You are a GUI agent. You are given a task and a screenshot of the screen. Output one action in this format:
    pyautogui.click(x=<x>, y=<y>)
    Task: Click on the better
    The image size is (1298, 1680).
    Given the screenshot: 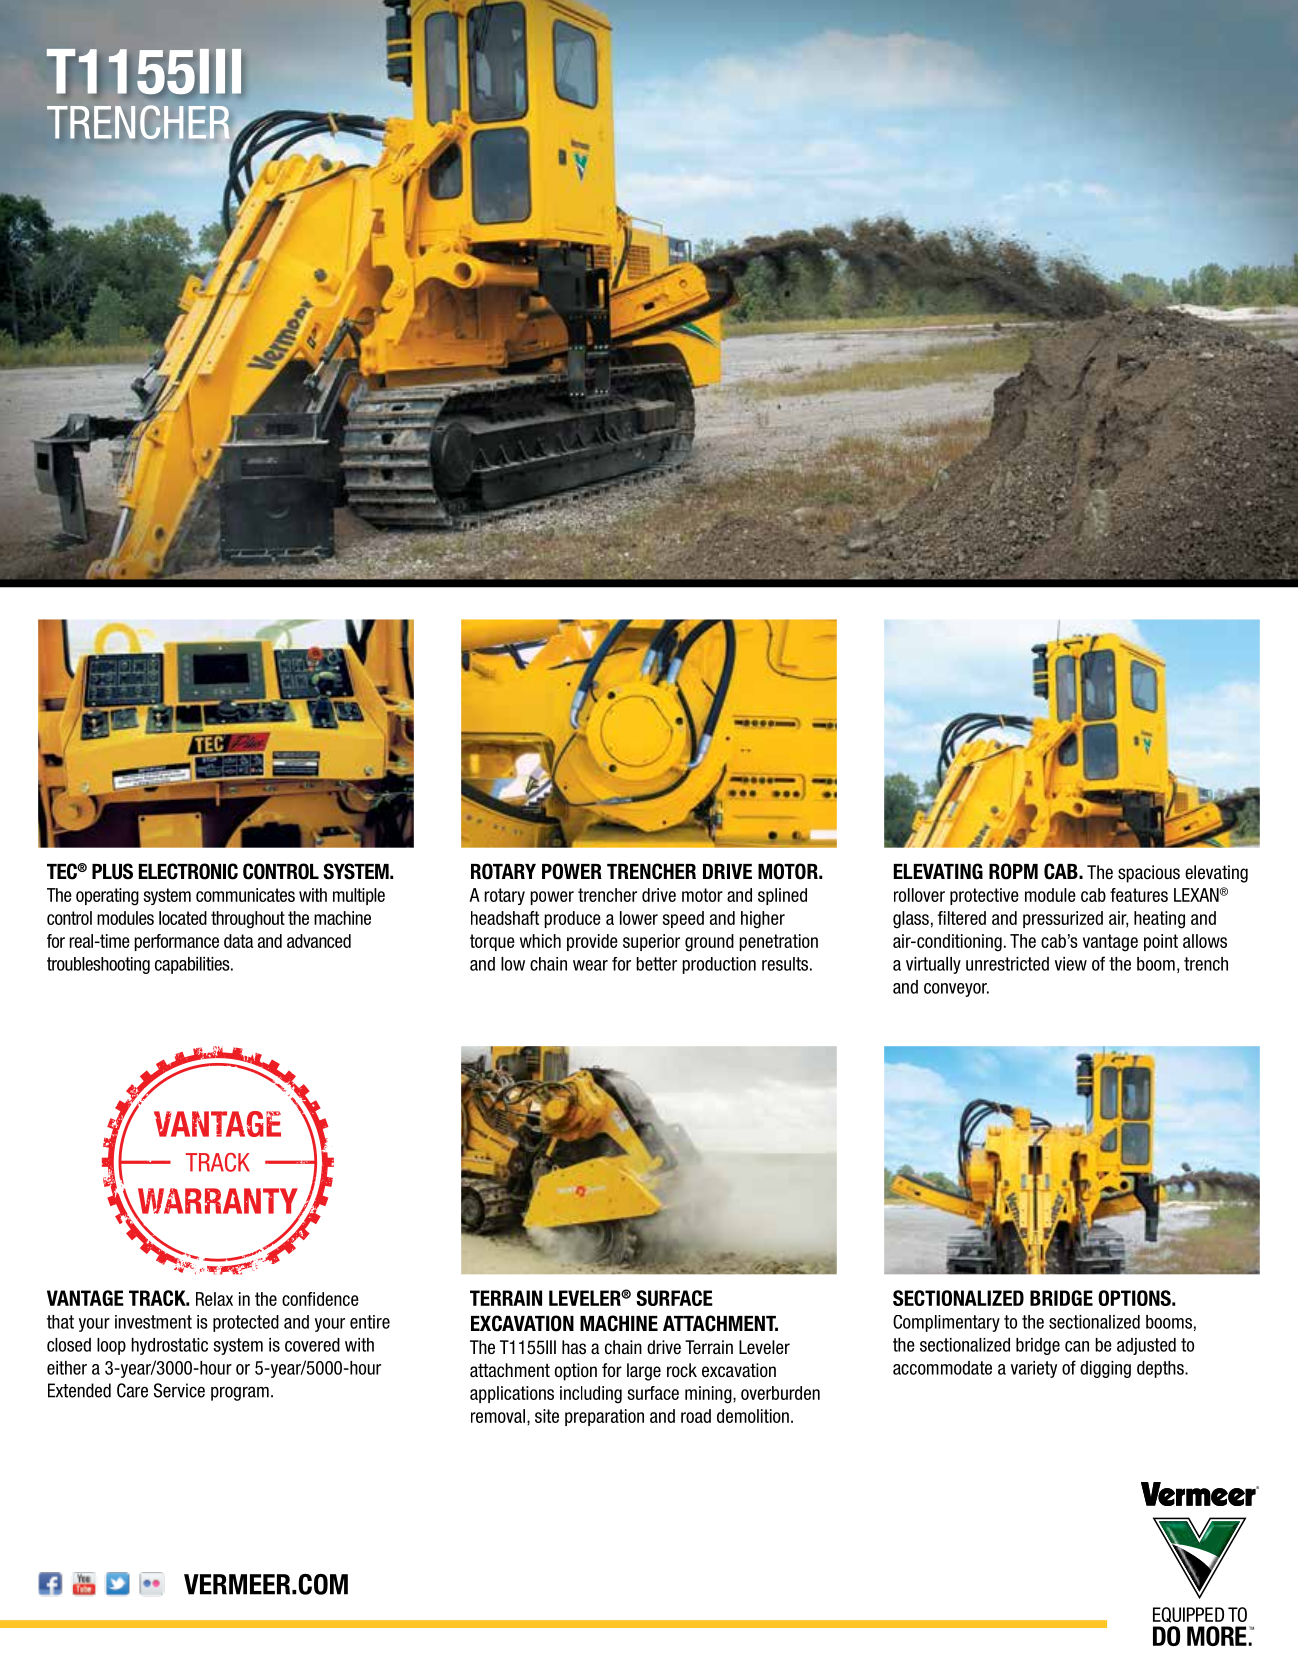 What is the action you would take?
    pyautogui.click(x=656, y=964)
